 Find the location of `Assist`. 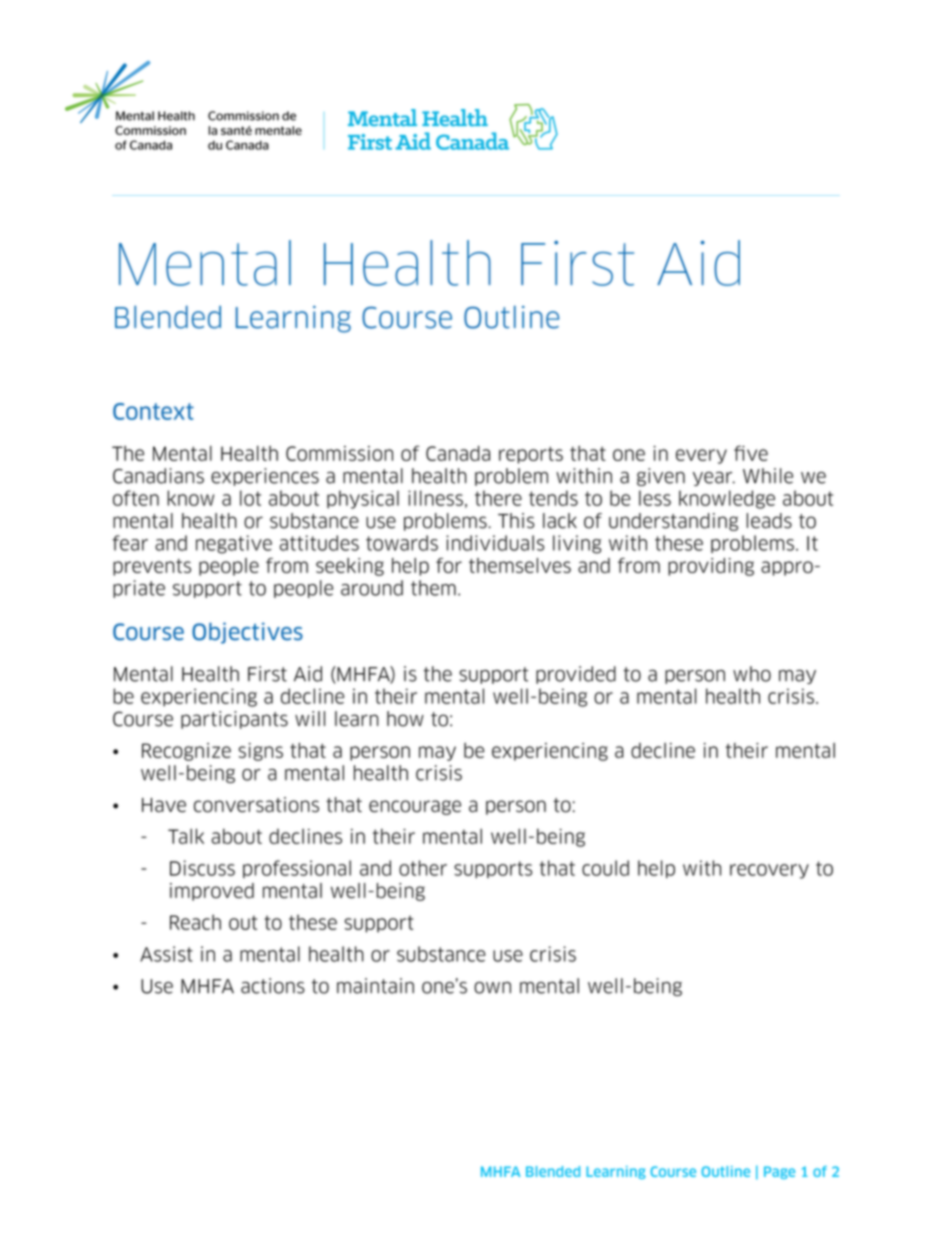

Assist is located at coordinates (166, 954).
